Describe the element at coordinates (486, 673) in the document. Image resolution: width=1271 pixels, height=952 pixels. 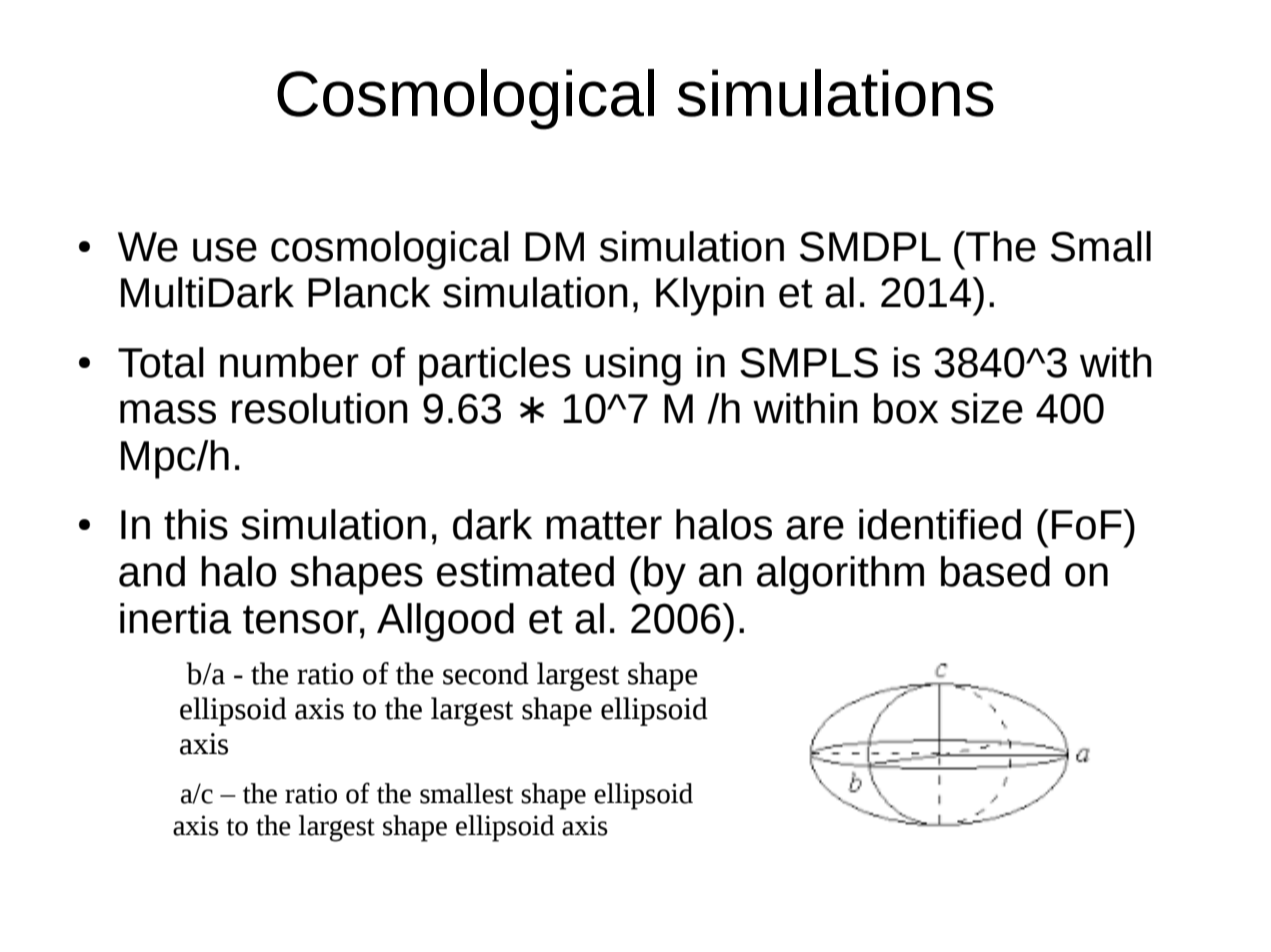
I see `second` at that location.
